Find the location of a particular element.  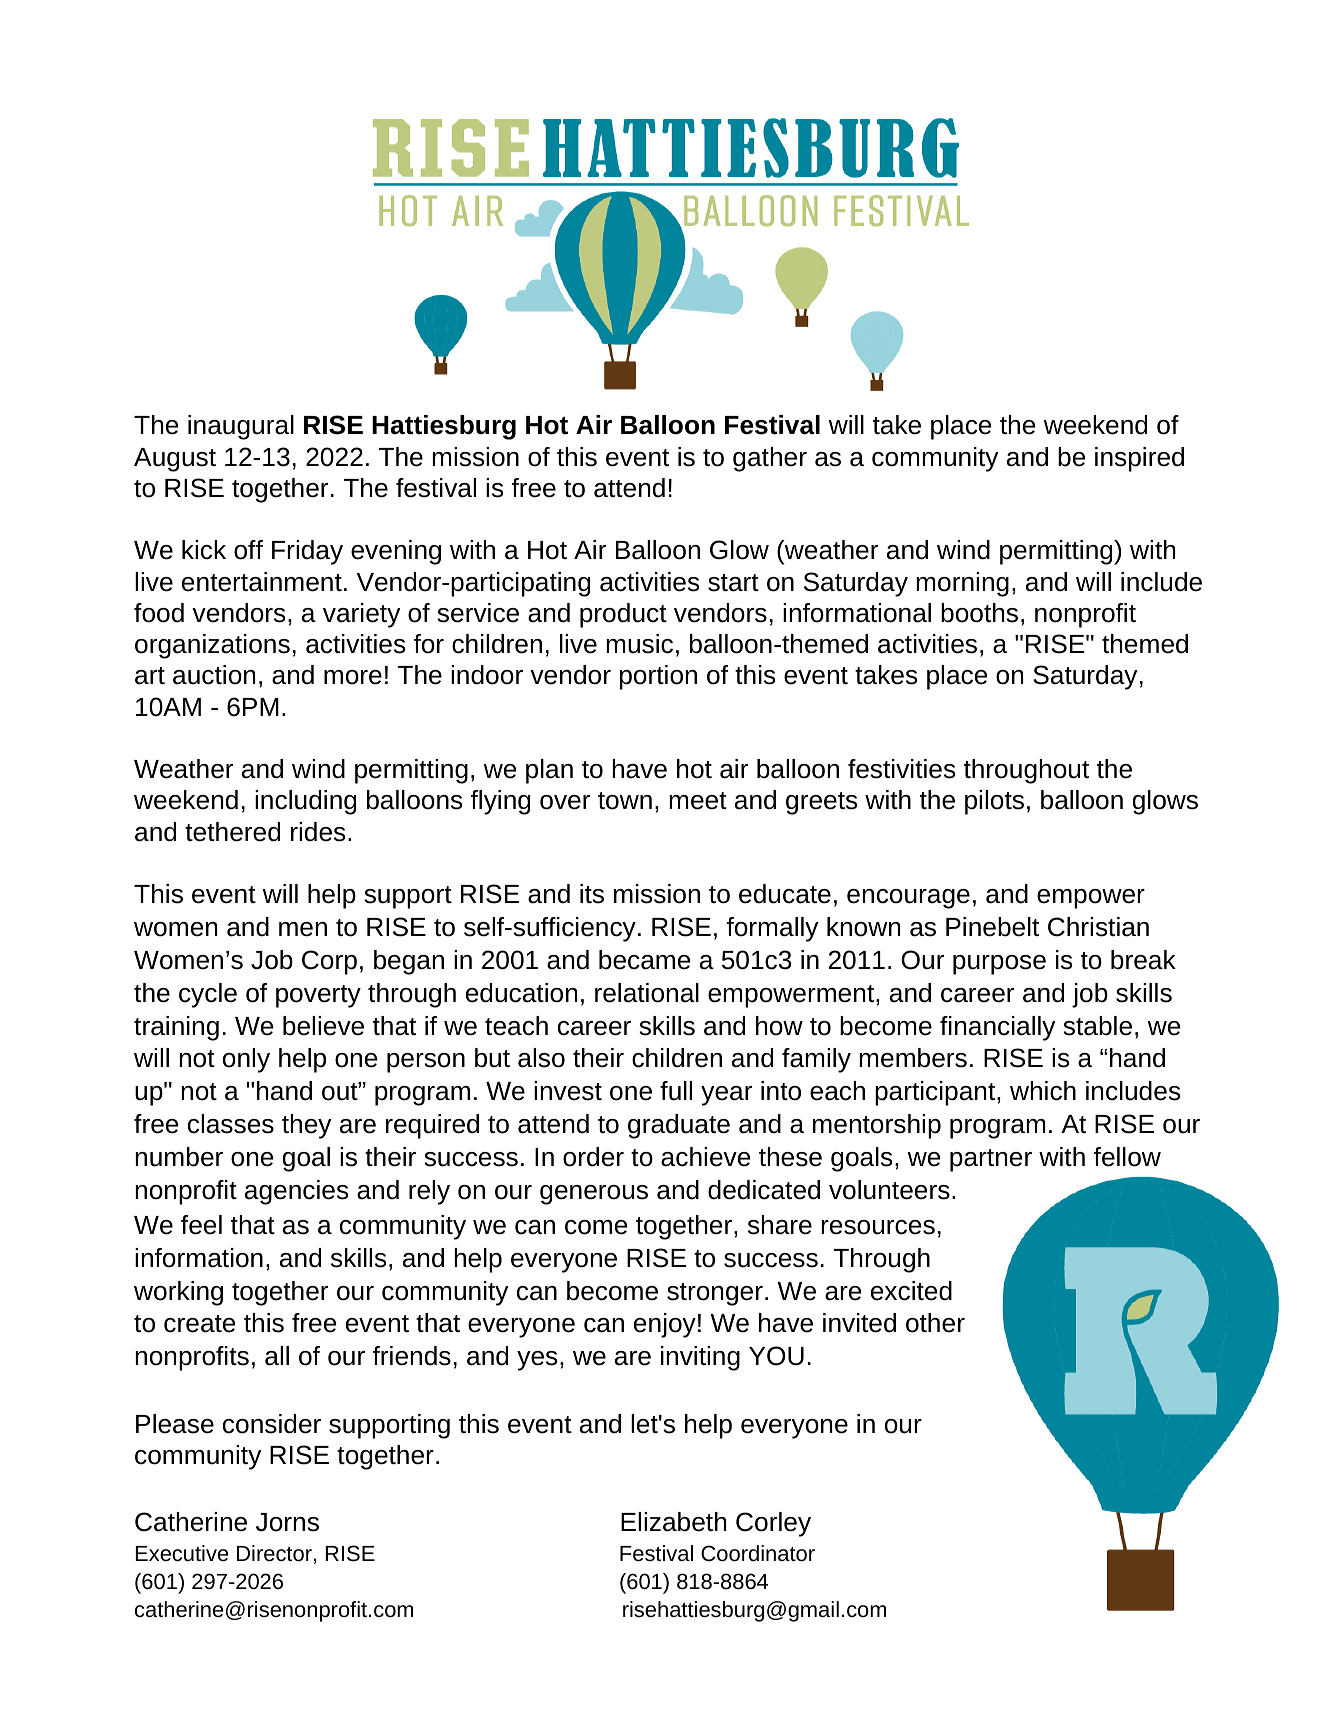

inspired is located at coordinates (1139, 459).
